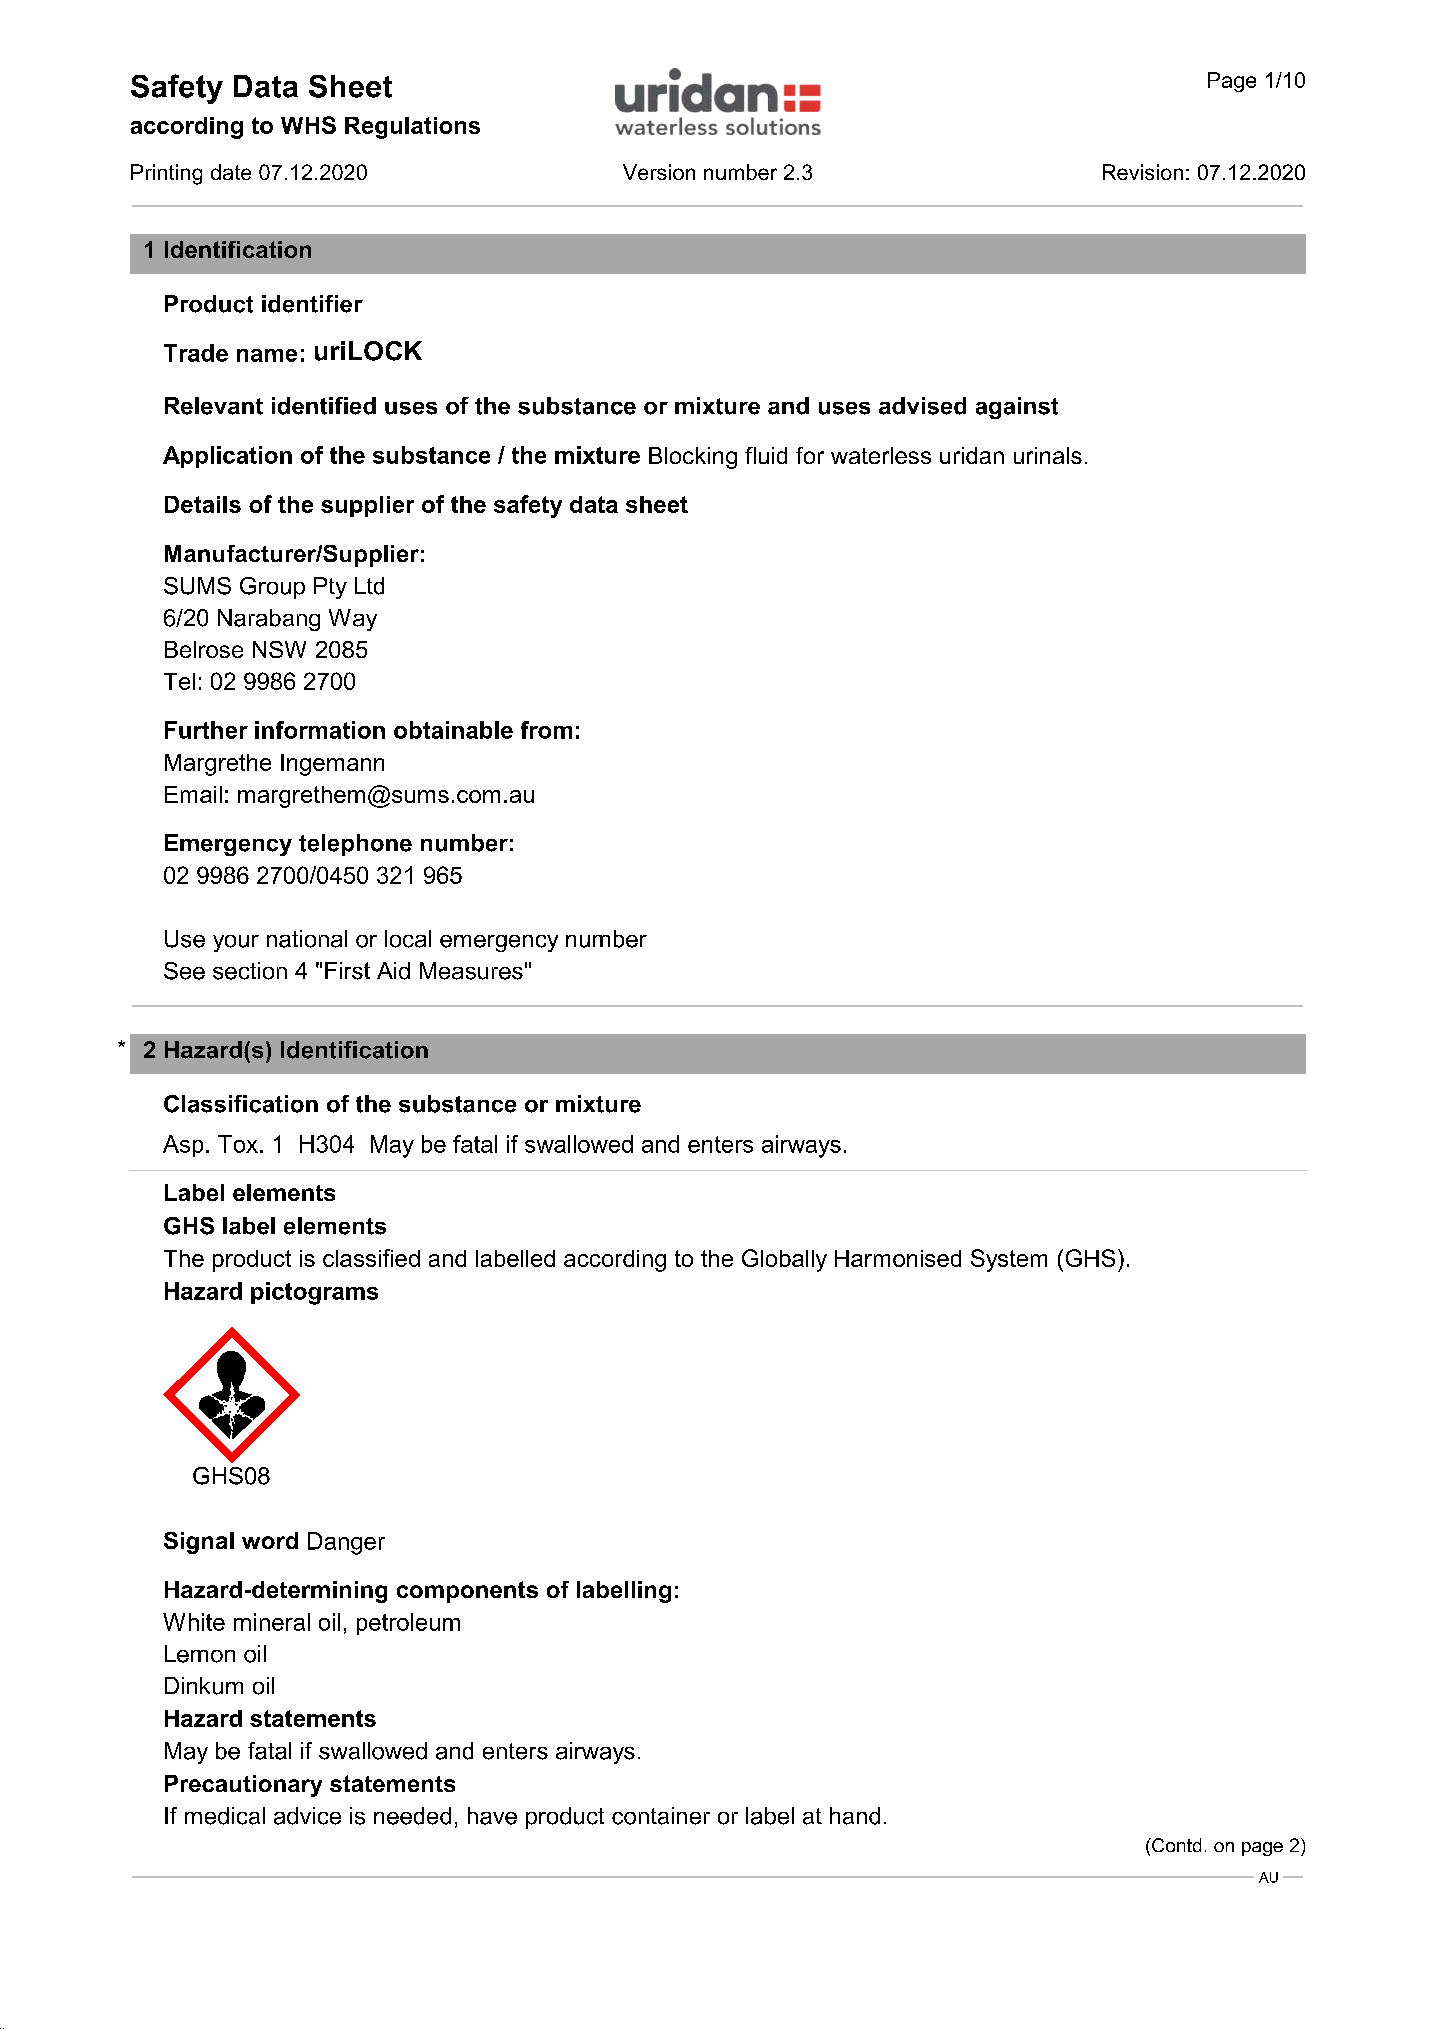  I want to click on Globally, so click(784, 1260).
